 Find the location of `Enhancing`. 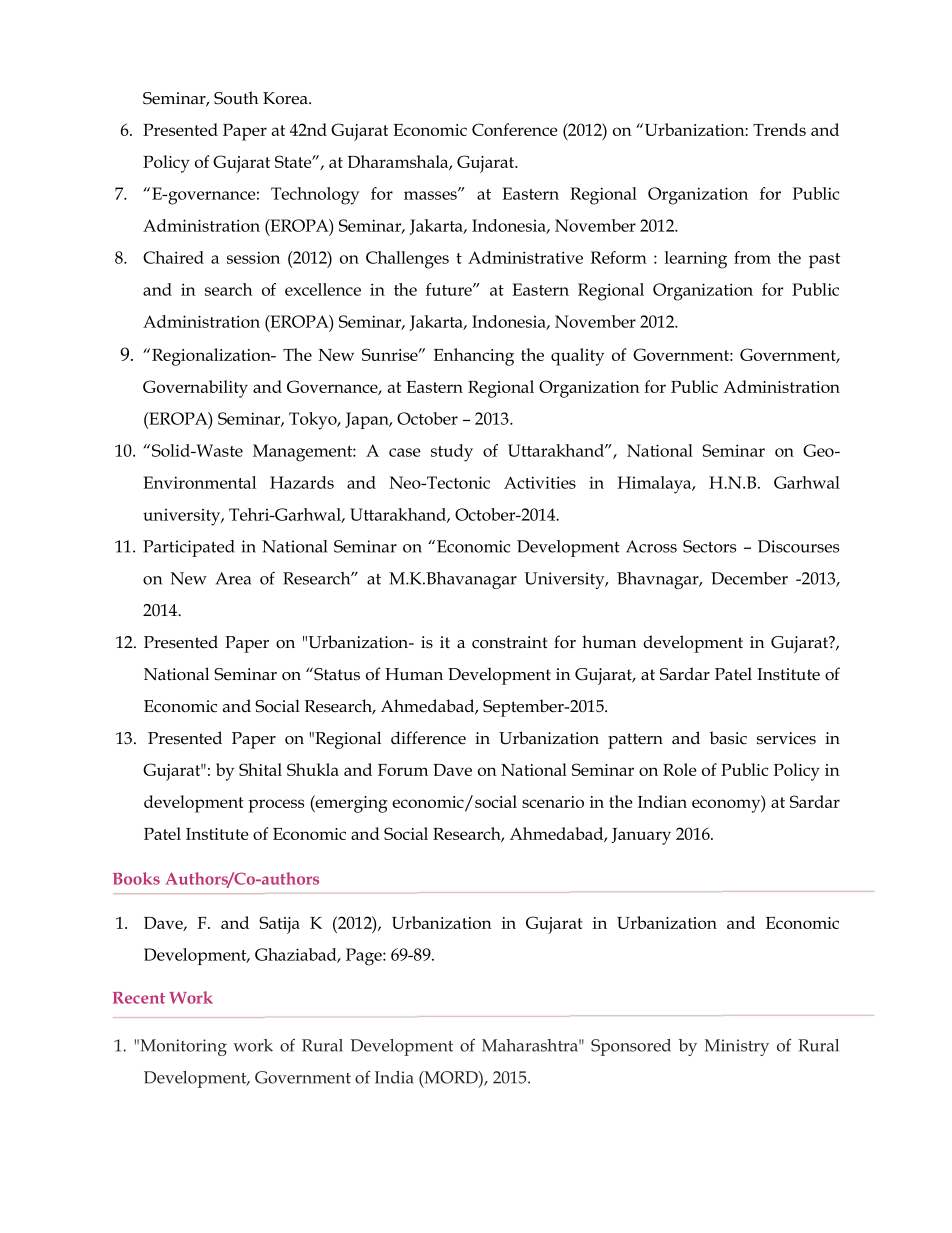

Enhancing is located at coordinates (474, 357).
